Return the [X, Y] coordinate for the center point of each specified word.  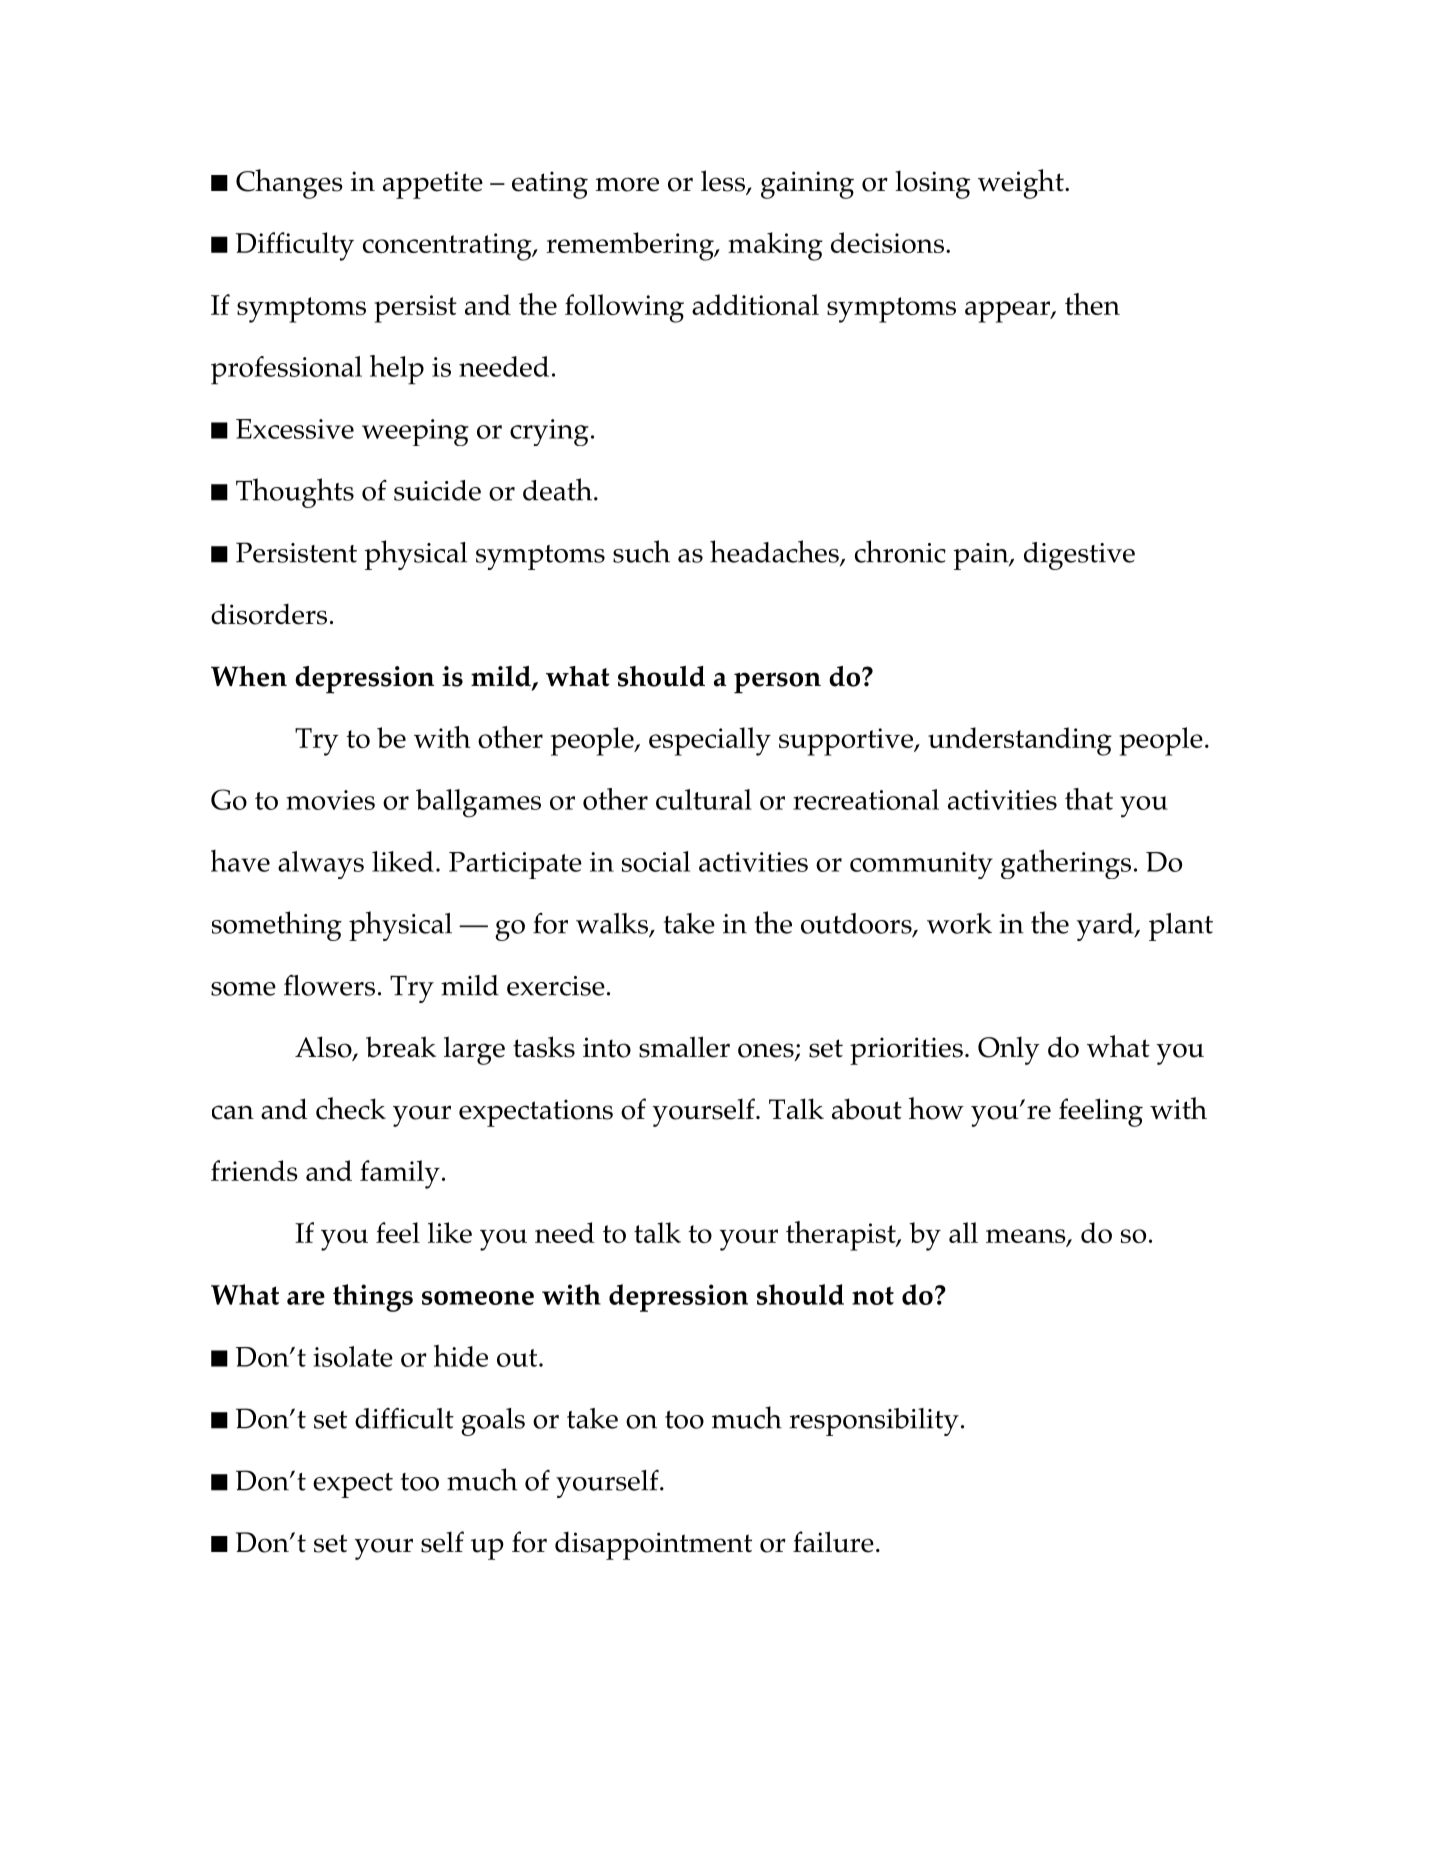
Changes [289, 184]
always [321, 865]
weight [1022, 184]
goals [493, 1422]
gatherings [1066, 864]
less [724, 182]
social [656, 861]
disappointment [653, 1546]
